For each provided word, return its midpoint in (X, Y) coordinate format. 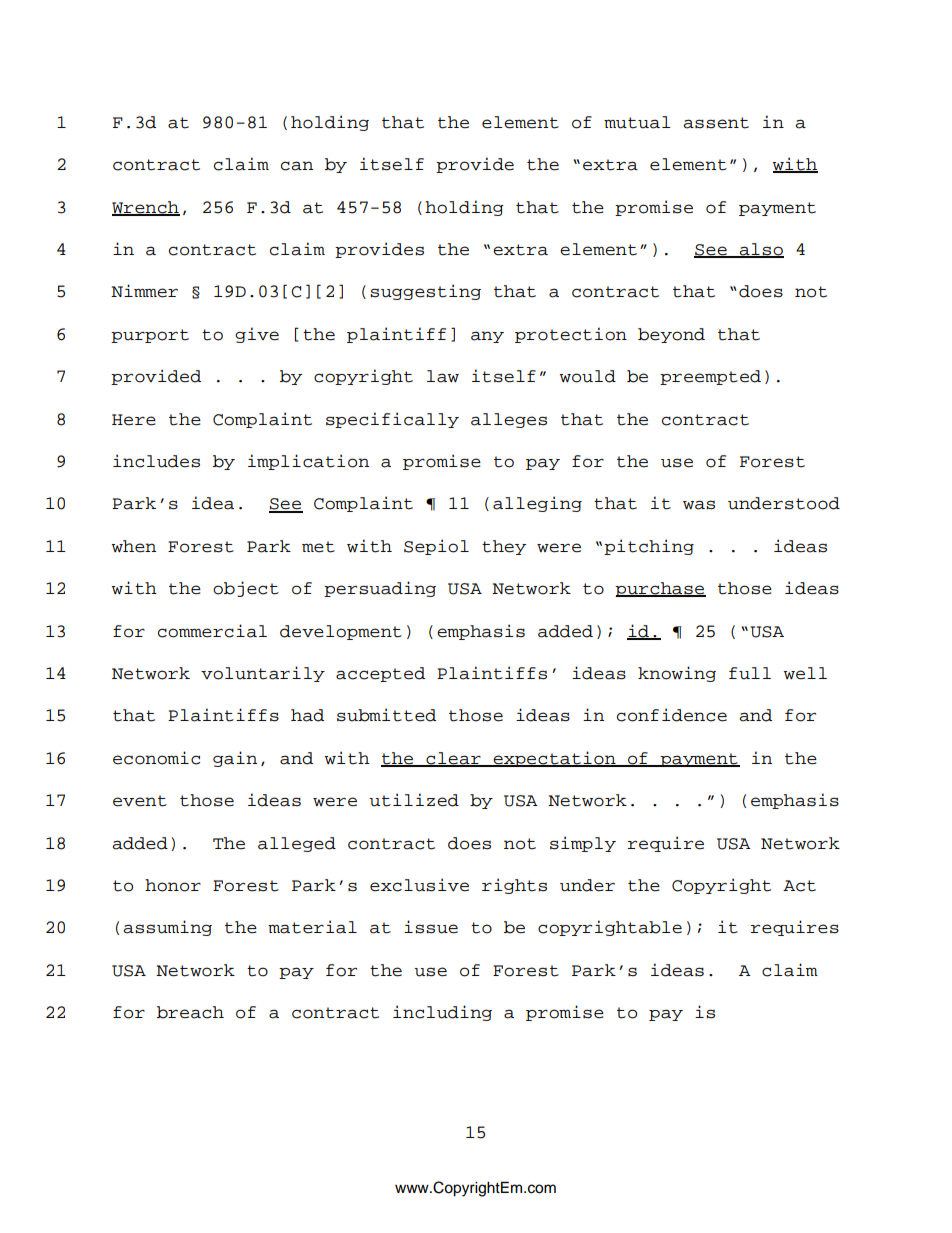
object (246, 589)
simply (583, 844)
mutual (637, 122)
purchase (660, 589)
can (297, 166)
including (442, 1013)
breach (190, 1012)
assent (716, 123)
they (504, 547)
